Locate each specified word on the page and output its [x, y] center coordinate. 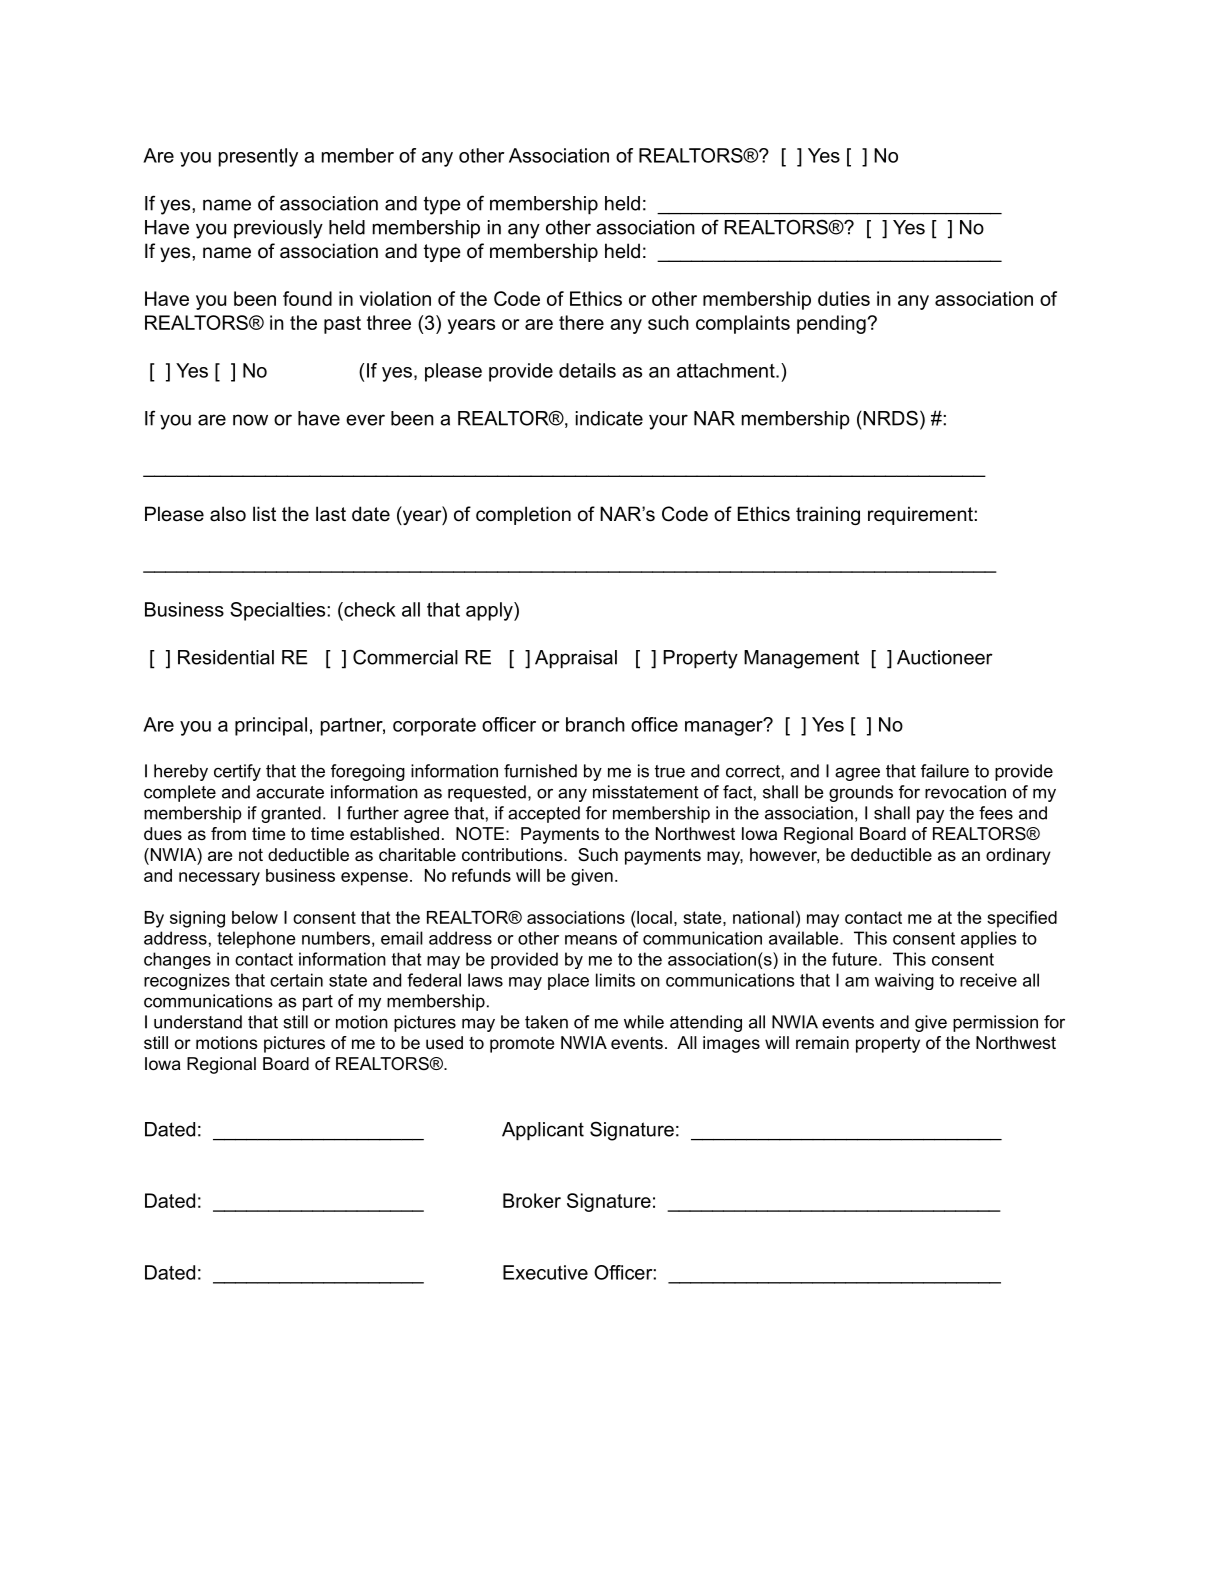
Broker [532, 1200]
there [581, 322]
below [255, 917]
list [264, 514]
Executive [545, 1272]
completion [523, 515]
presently [258, 157]
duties [844, 298]
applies [989, 939]
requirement [921, 515]
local [654, 917]
